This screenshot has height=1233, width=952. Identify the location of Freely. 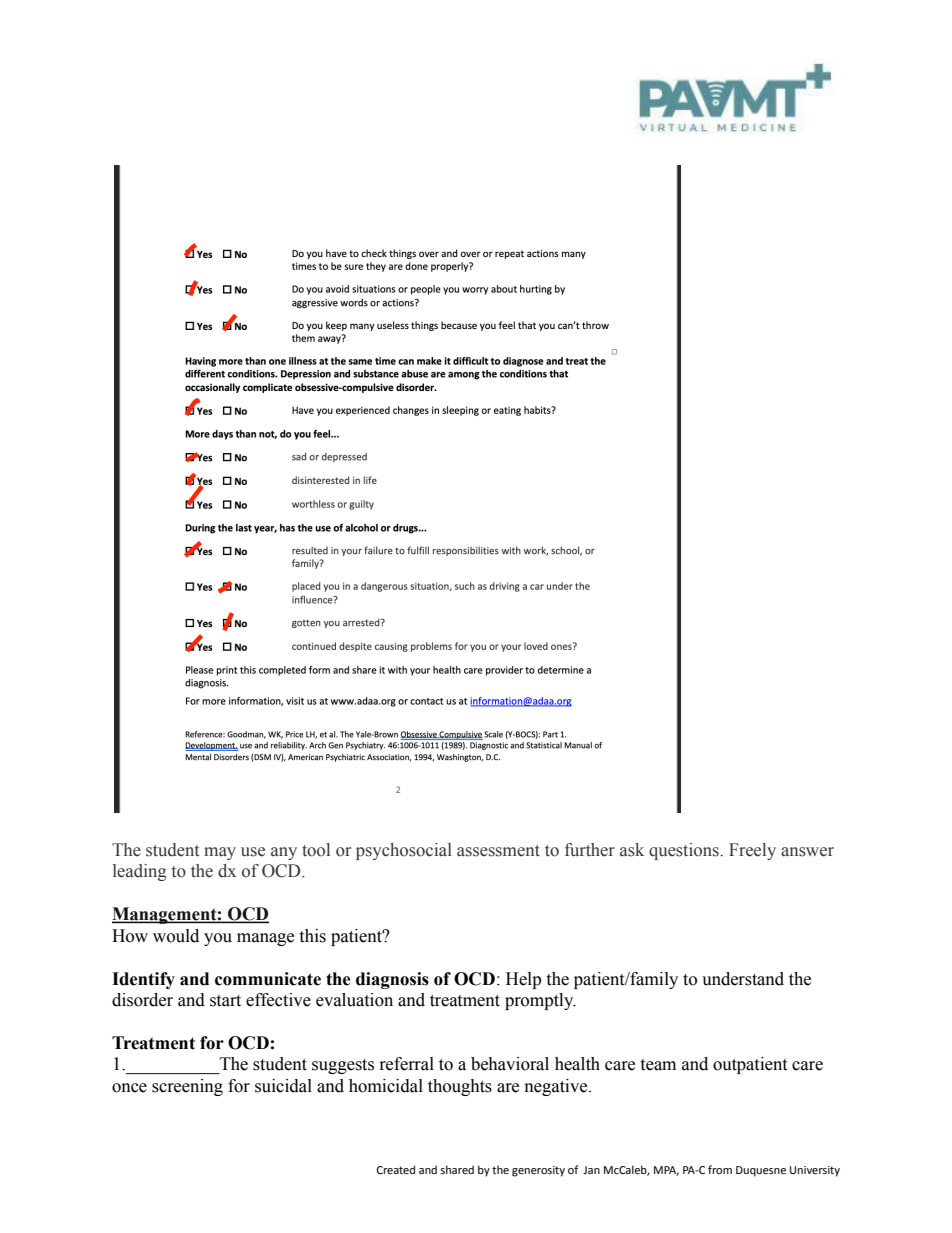
(752, 851).
